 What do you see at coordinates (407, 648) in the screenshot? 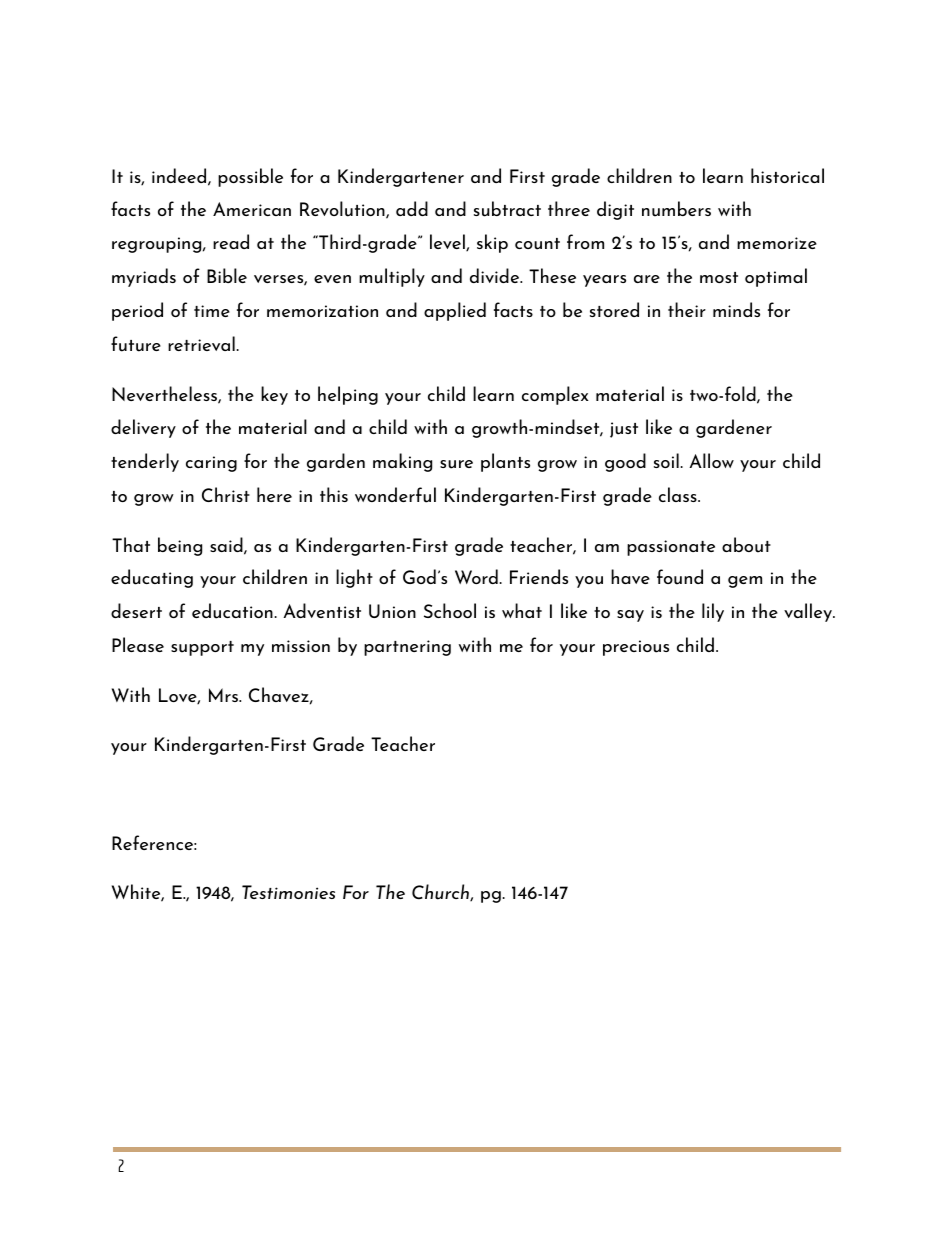
I see `partnering` at bounding box center [407, 648].
